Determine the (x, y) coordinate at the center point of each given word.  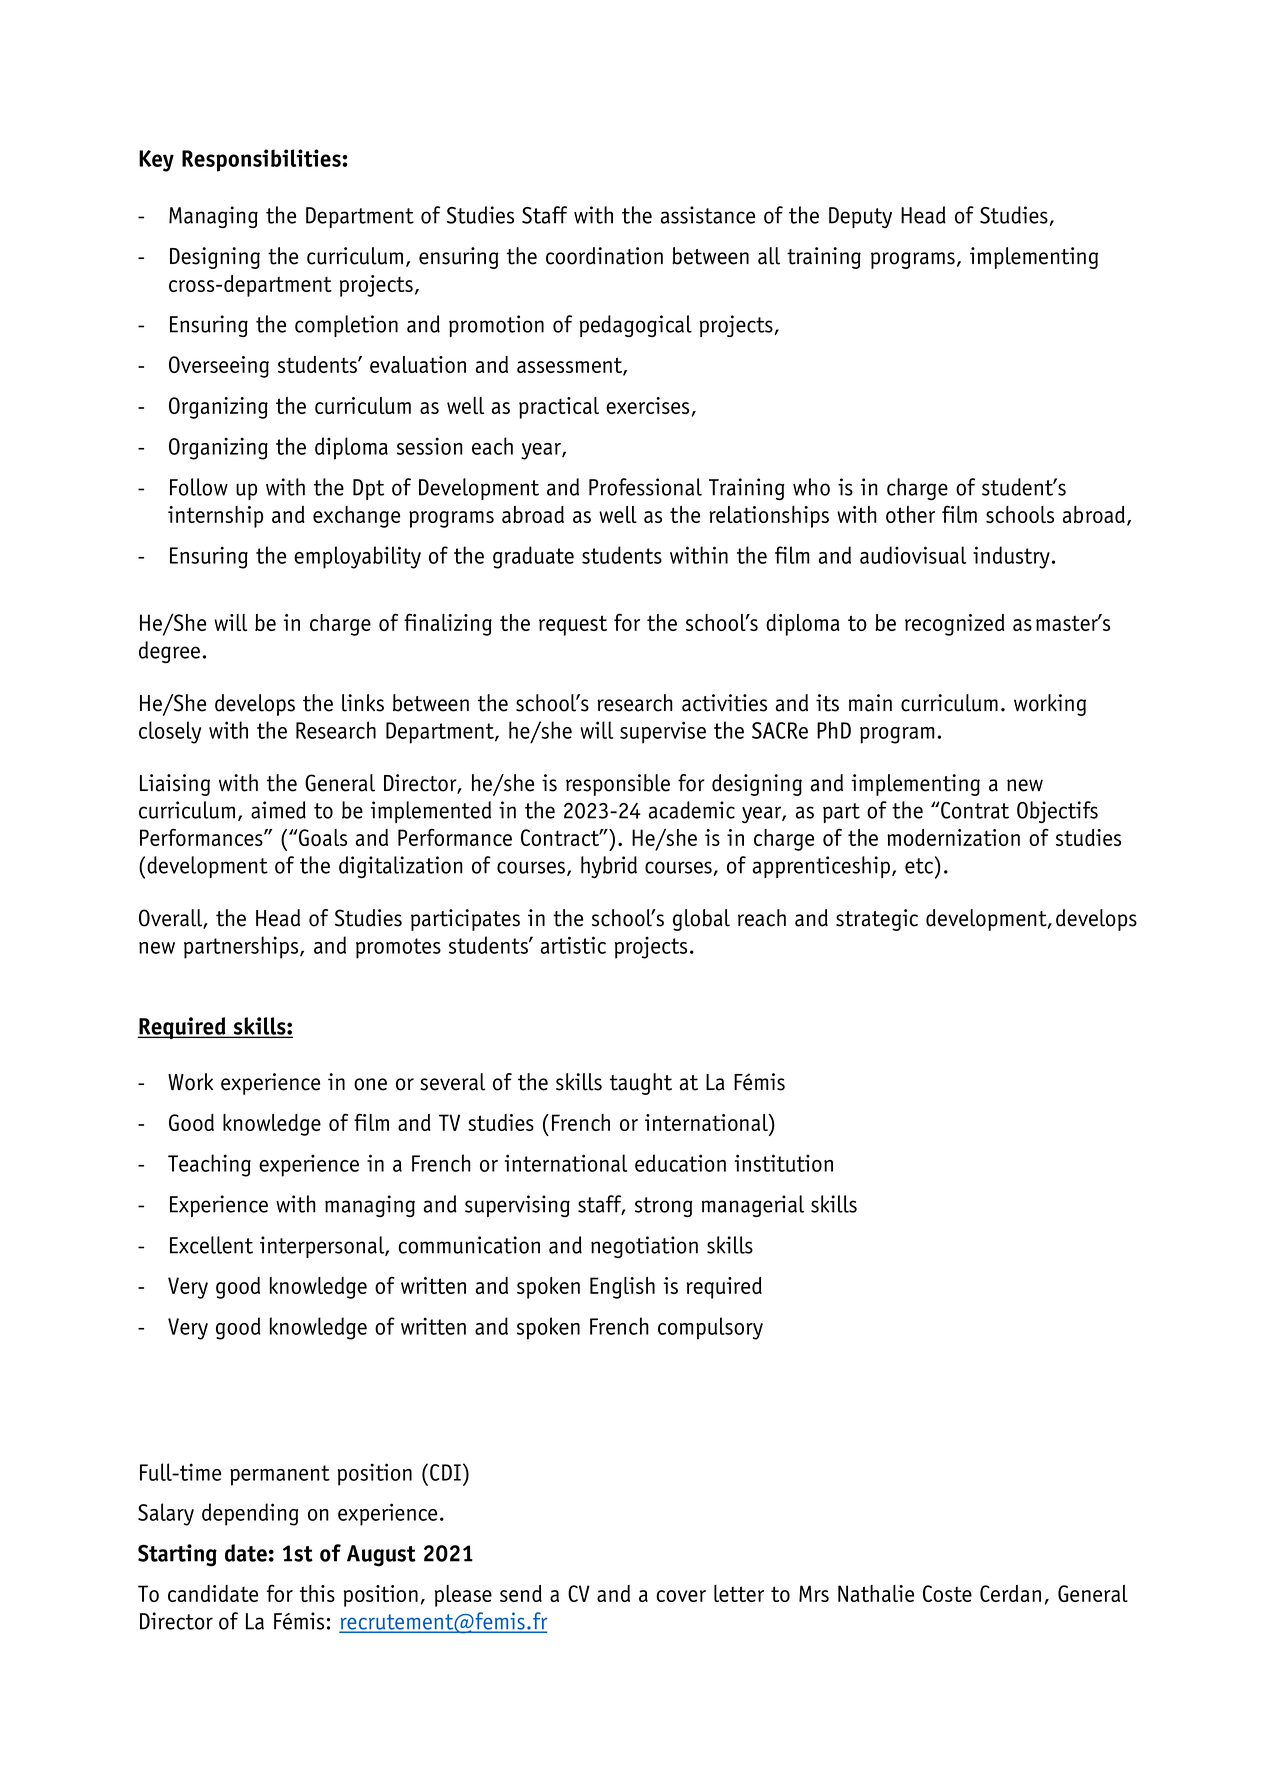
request (573, 625)
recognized (954, 625)
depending (250, 1514)
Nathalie (876, 1593)
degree (169, 652)
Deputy (860, 217)
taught (641, 1084)
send (521, 1593)
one (370, 1084)
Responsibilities (262, 160)
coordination (604, 256)
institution (784, 1163)
